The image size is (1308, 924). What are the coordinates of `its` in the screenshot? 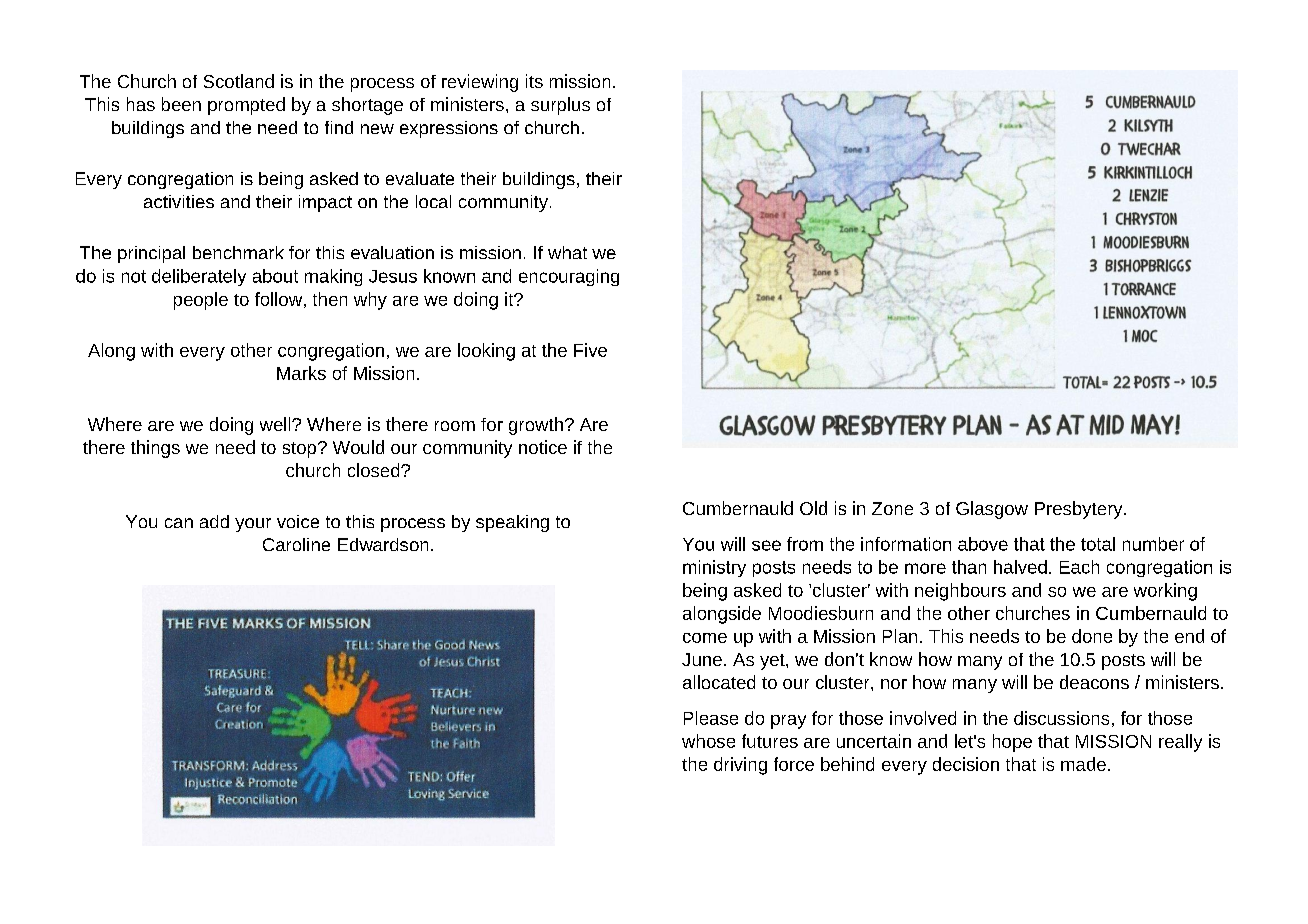 It's located at (534, 81).
